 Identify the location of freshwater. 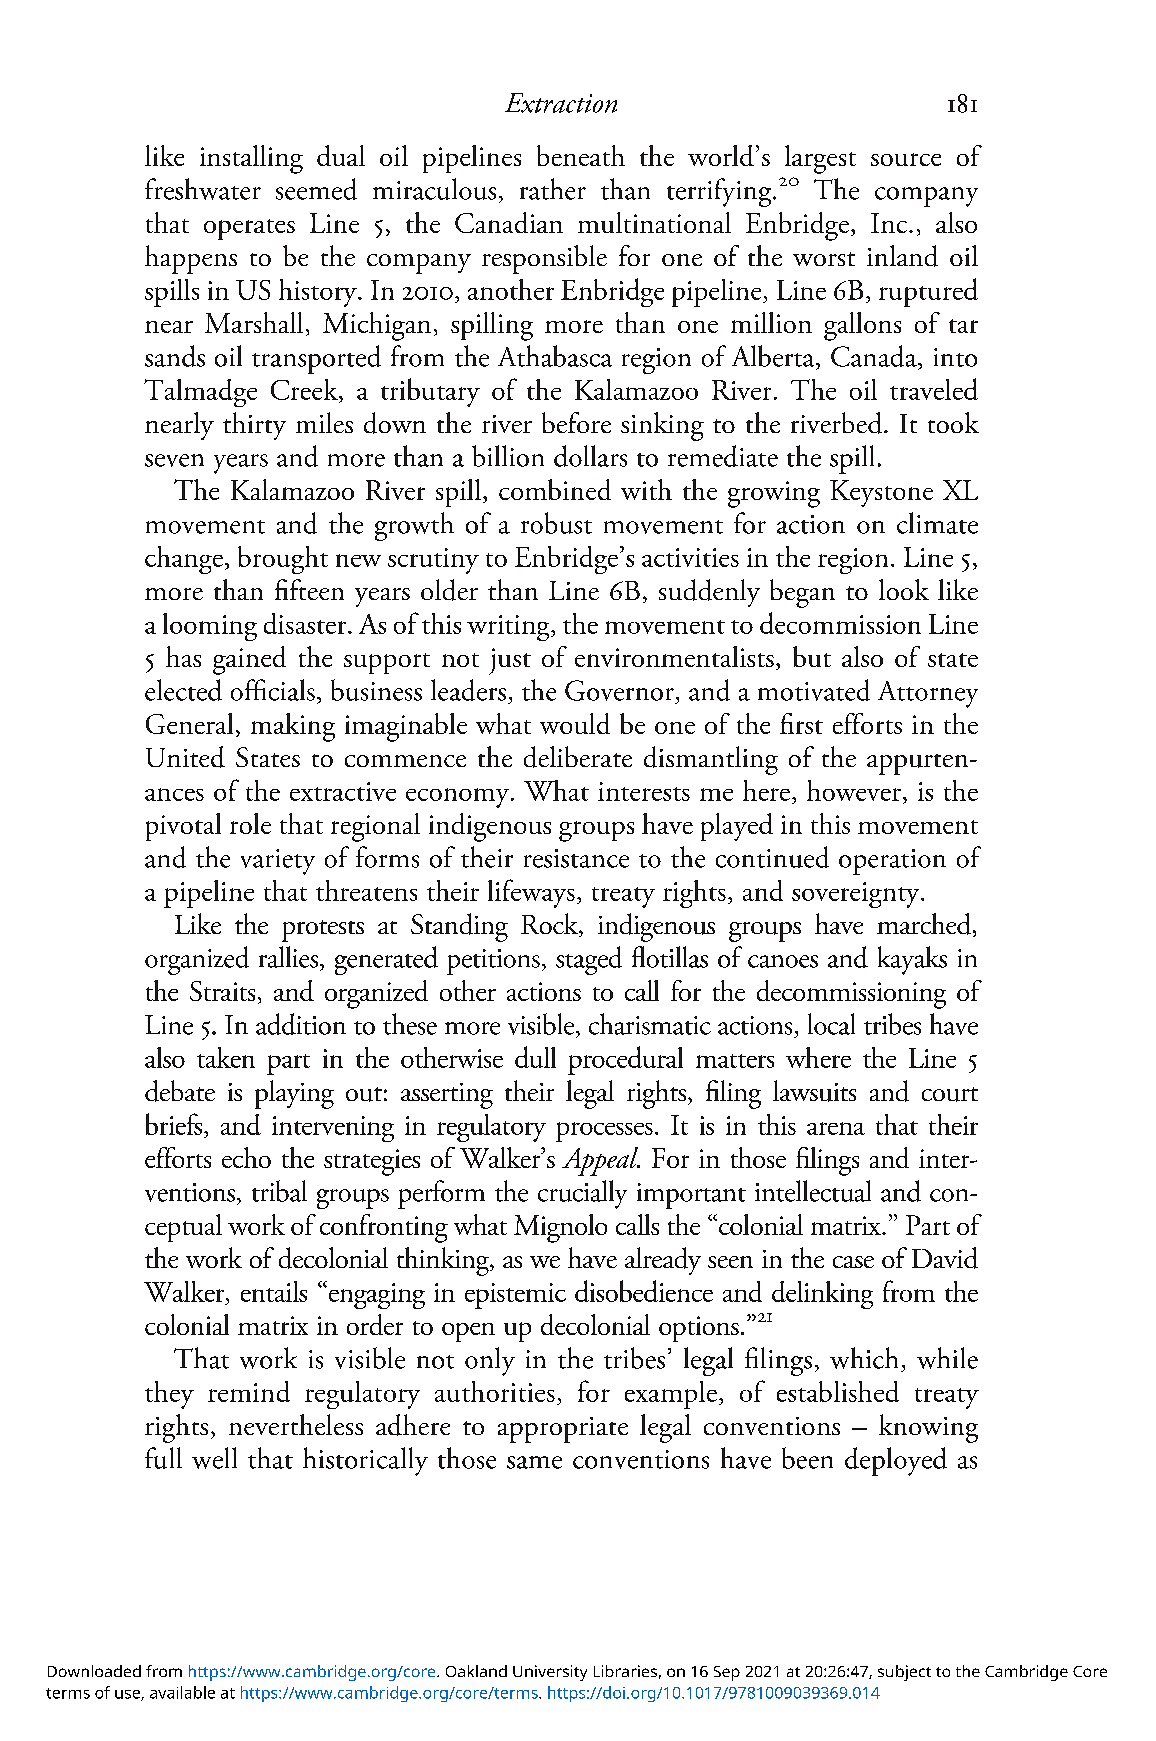
(203, 189).
